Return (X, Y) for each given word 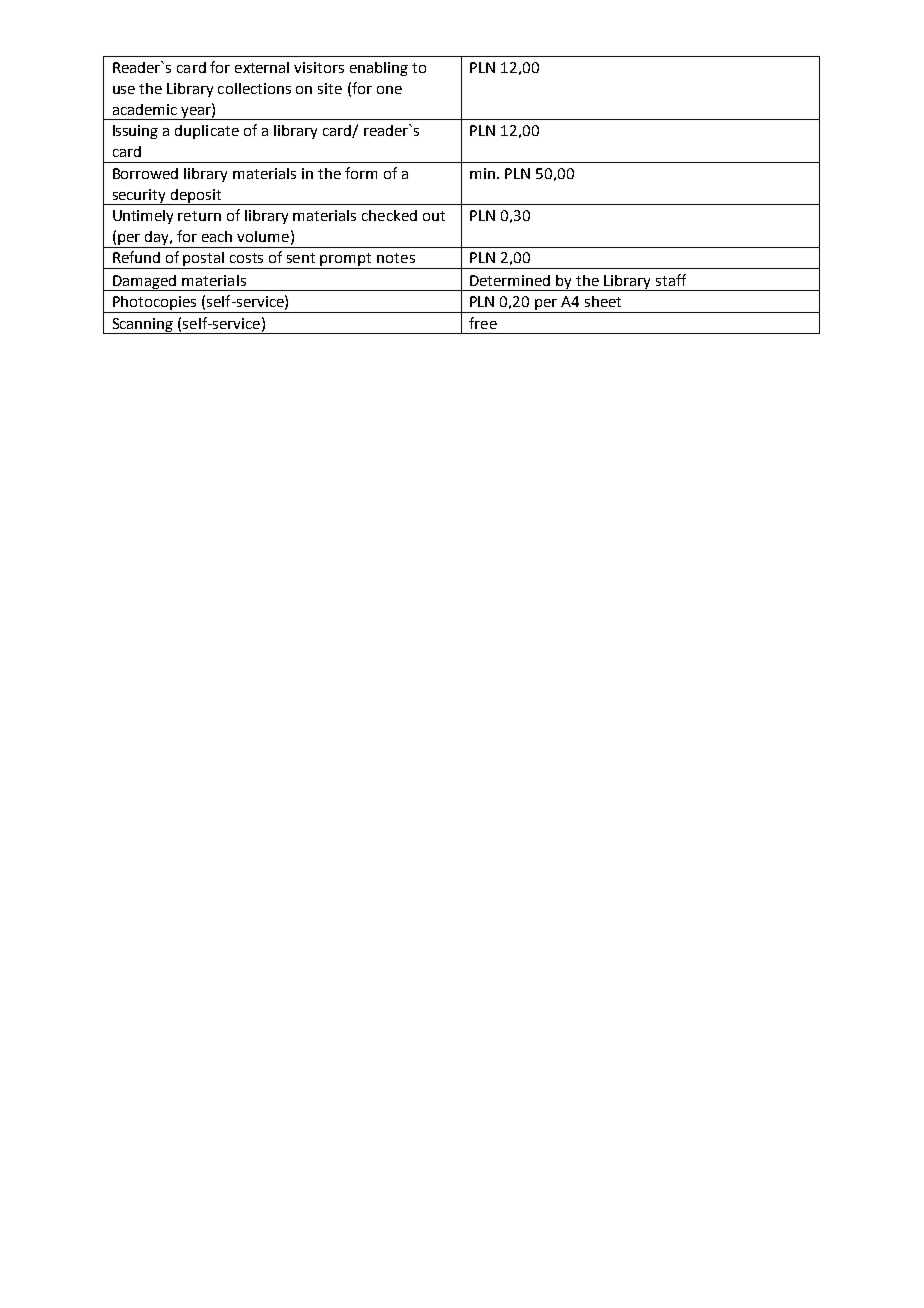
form (361, 173)
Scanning (142, 326)
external (262, 67)
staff (671, 280)
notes (396, 258)
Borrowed (145, 173)
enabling (379, 69)
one (389, 90)
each (217, 236)
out (434, 216)
